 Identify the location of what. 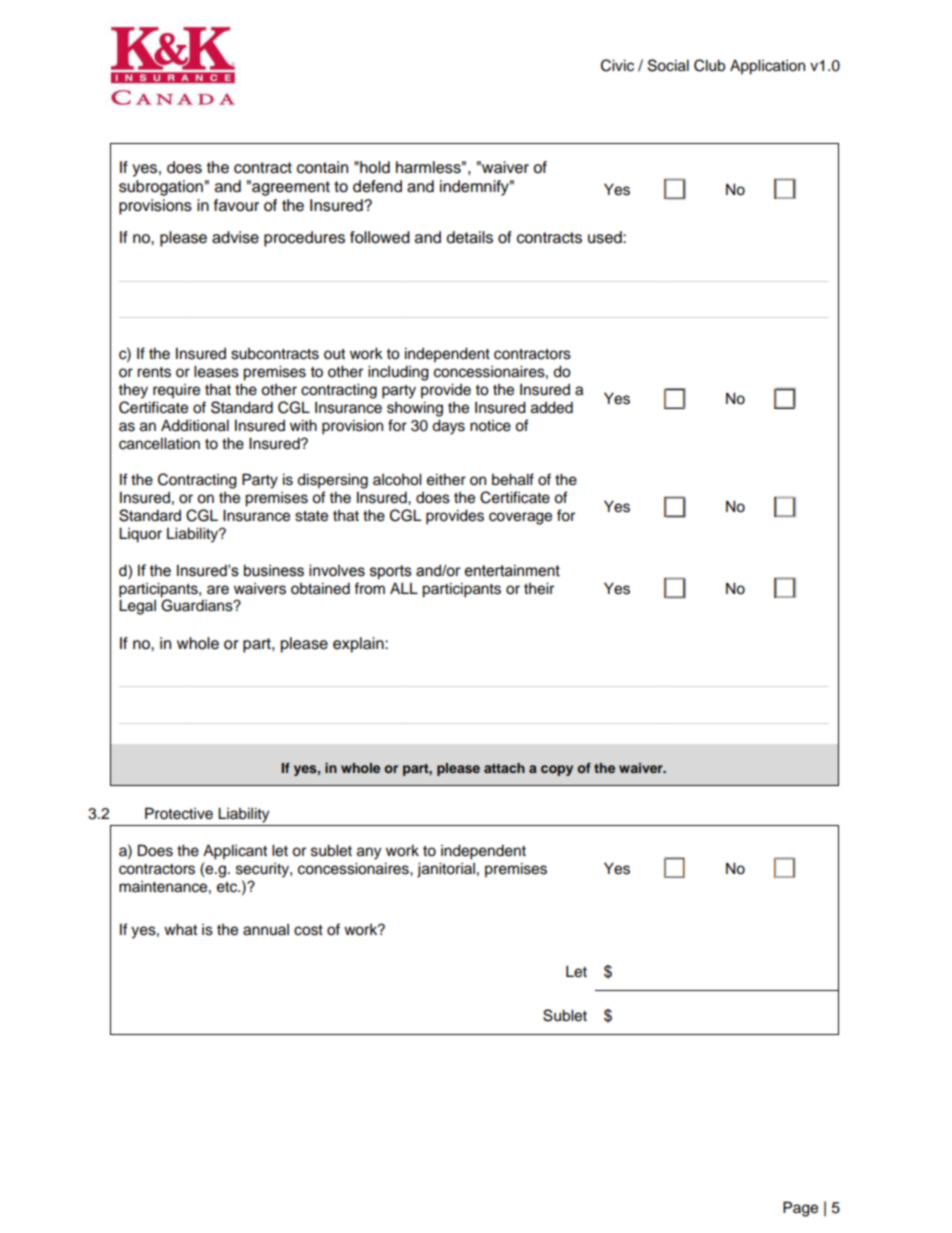
(180, 929).
